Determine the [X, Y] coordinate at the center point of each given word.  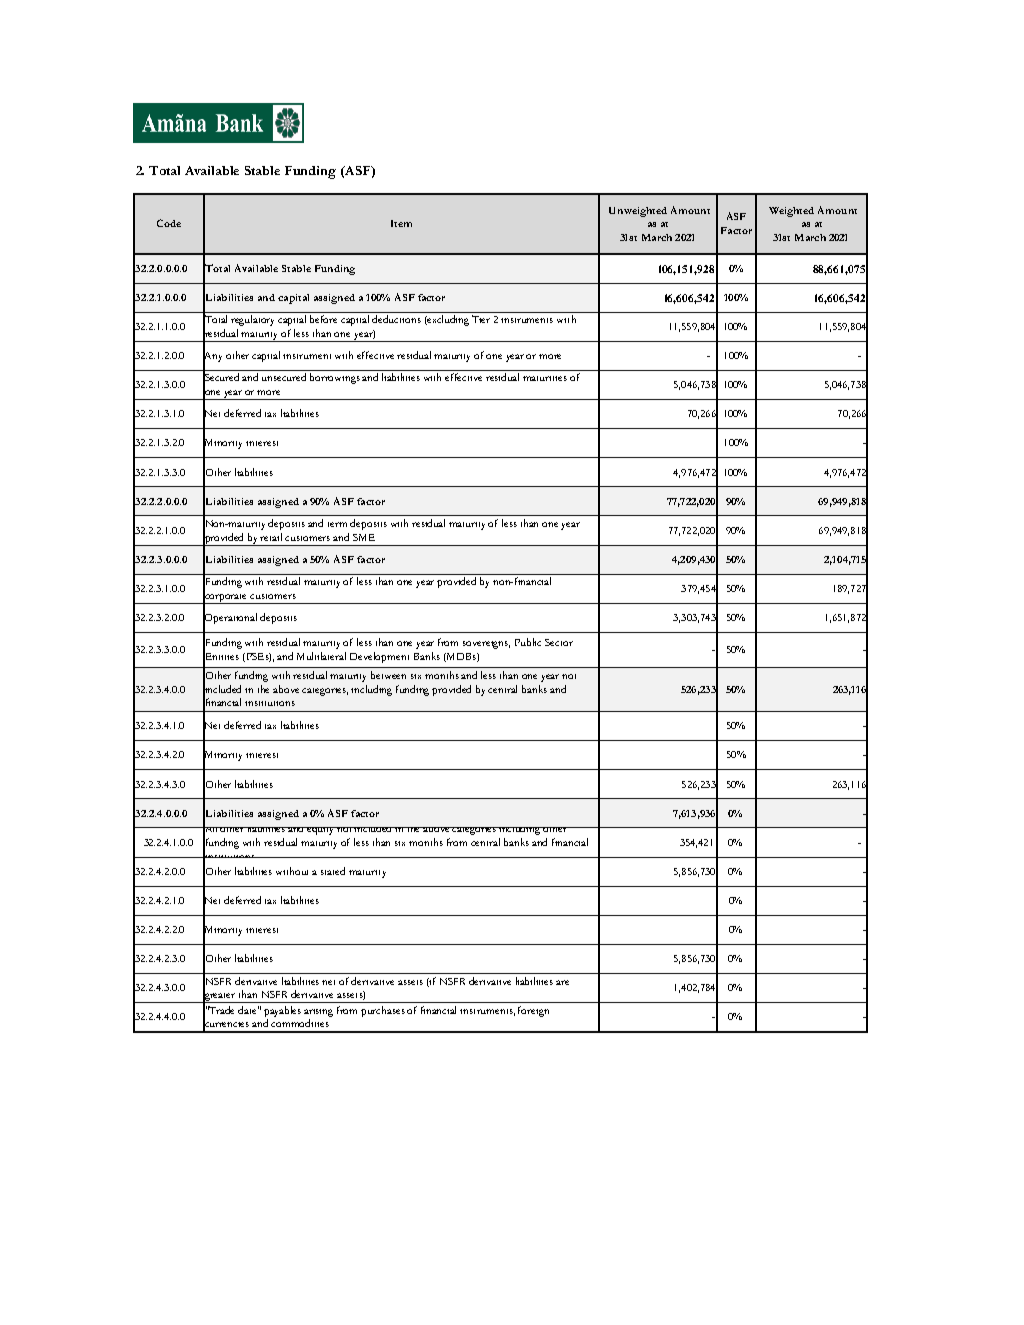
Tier [481, 319]
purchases [383, 1011]
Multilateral [321, 656]
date [248, 1010]
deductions [396, 319]
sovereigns [486, 645]
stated [333, 871]
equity [321, 831]
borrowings [335, 378]
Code [169, 223]
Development [379, 657]
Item [401, 223]
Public [528, 642]
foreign [533, 1011]
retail [271, 537]
